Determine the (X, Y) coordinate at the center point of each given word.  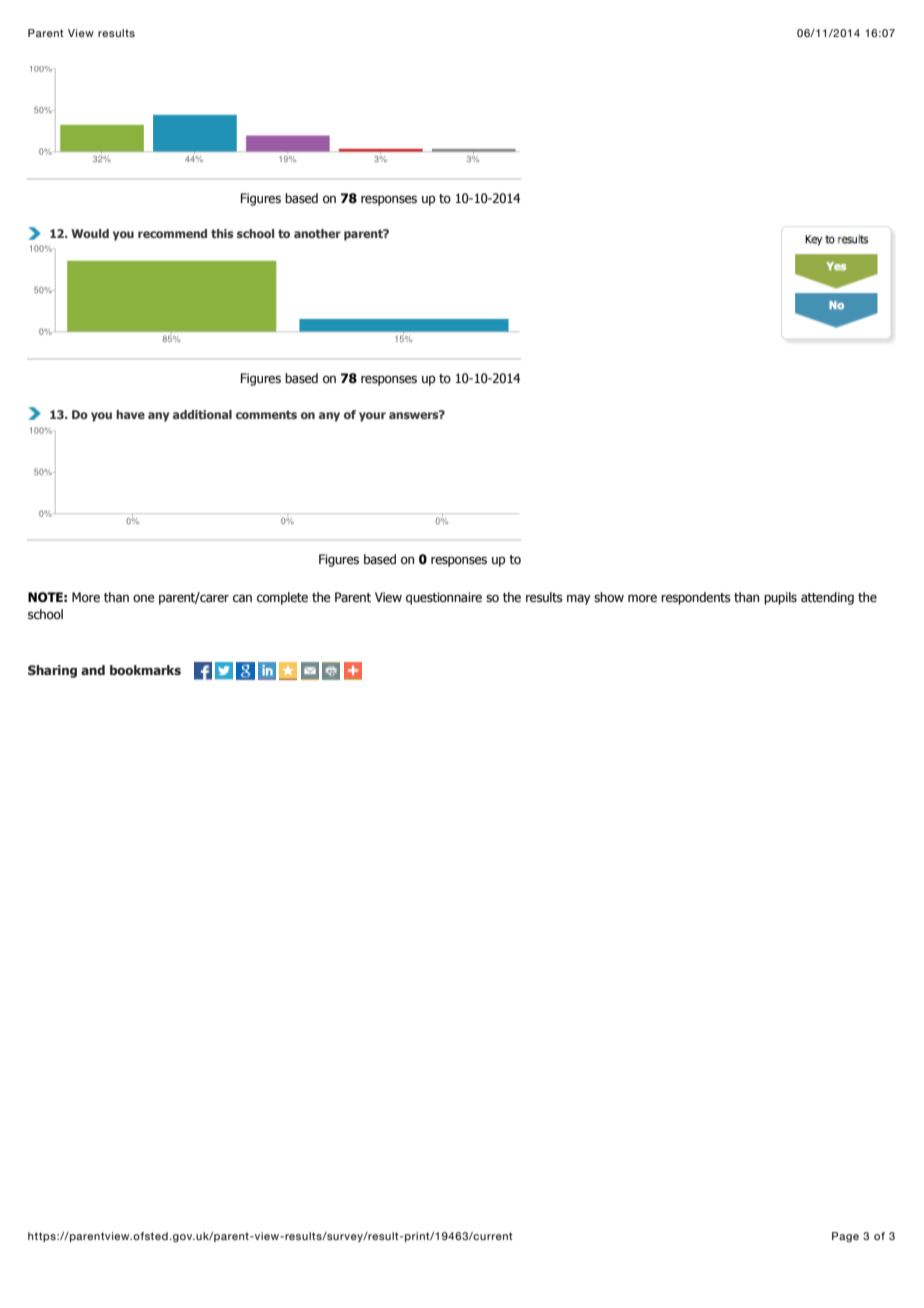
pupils (780, 598)
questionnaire (444, 598)
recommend (172, 233)
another (317, 233)
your (372, 417)
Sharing (52, 671)
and (93, 670)
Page (845, 1237)
